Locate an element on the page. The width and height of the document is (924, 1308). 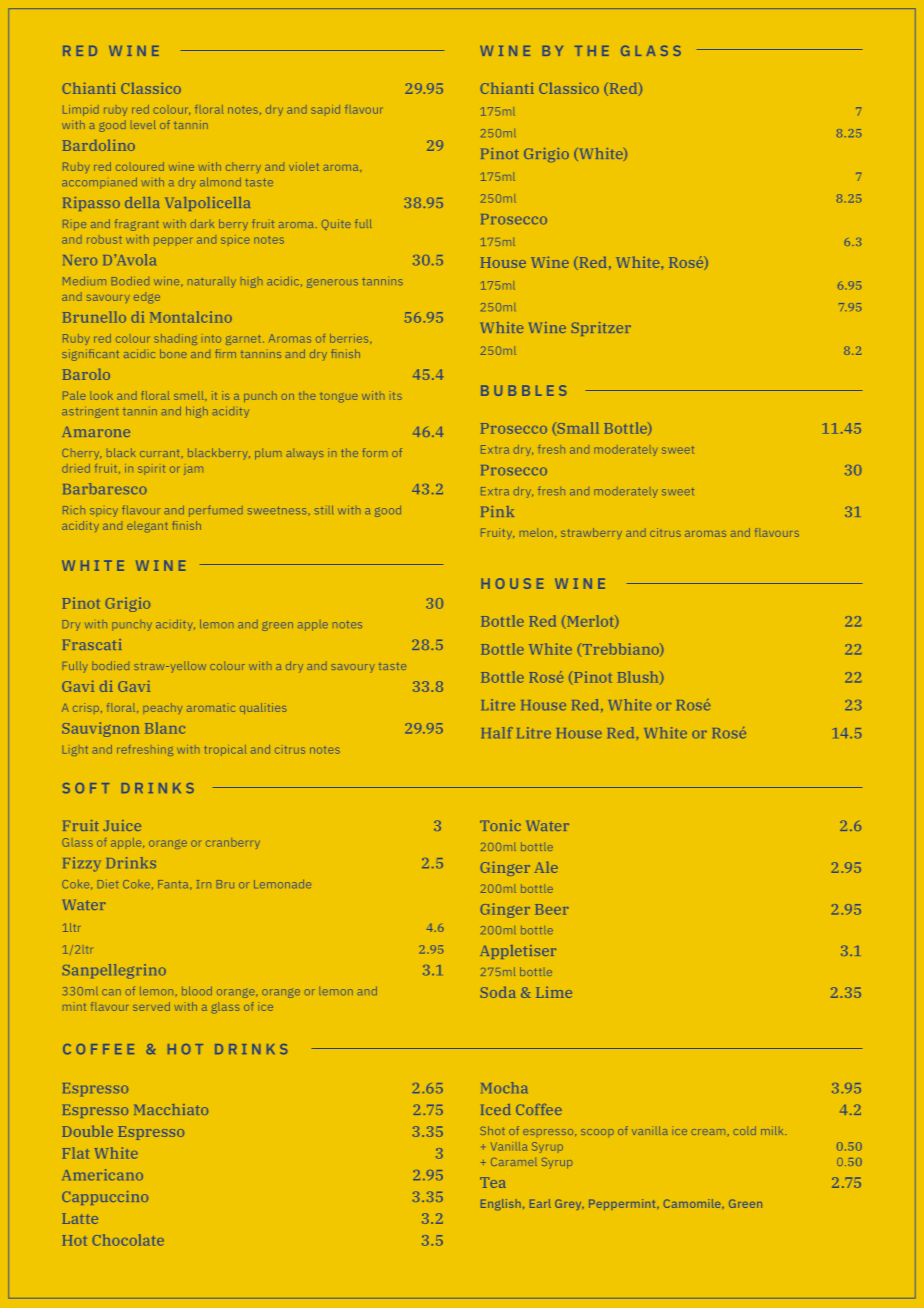
English is located at coordinates (501, 1204).
